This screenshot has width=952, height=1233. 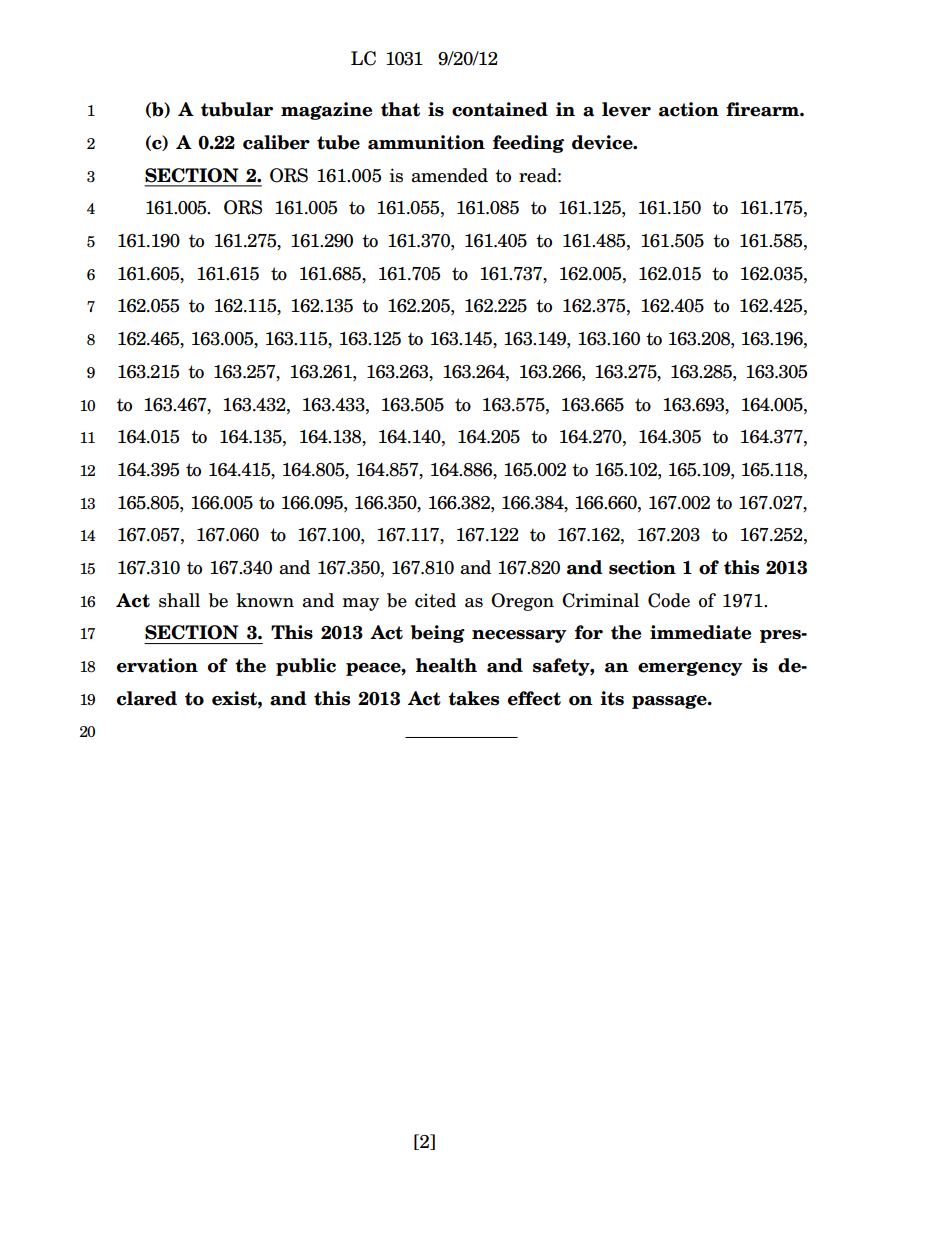 I want to click on amended, so click(x=449, y=175).
